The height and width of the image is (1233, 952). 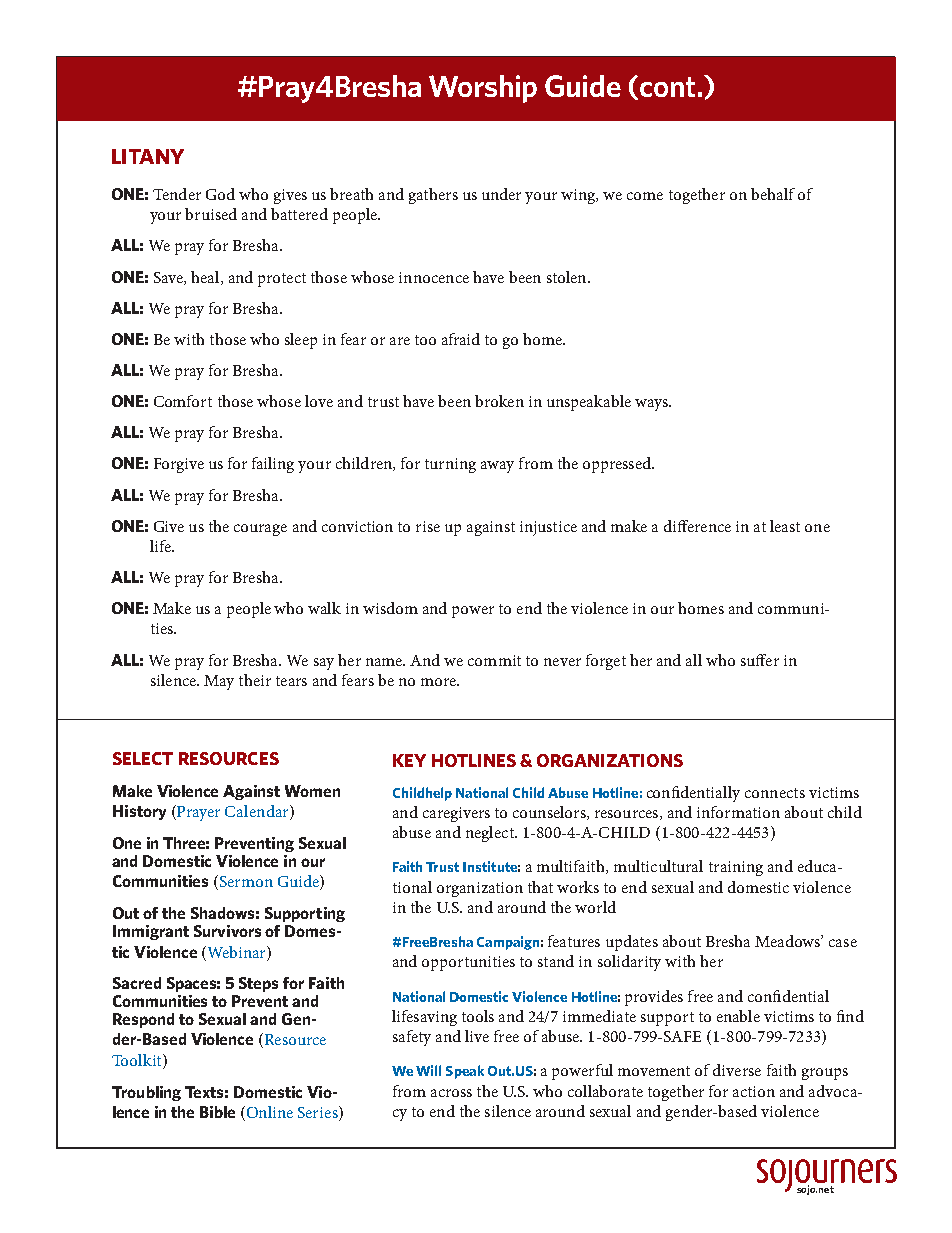 What do you see at coordinates (451, 1093) in the image?
I see `across` at bounding box center [451, 1093].
